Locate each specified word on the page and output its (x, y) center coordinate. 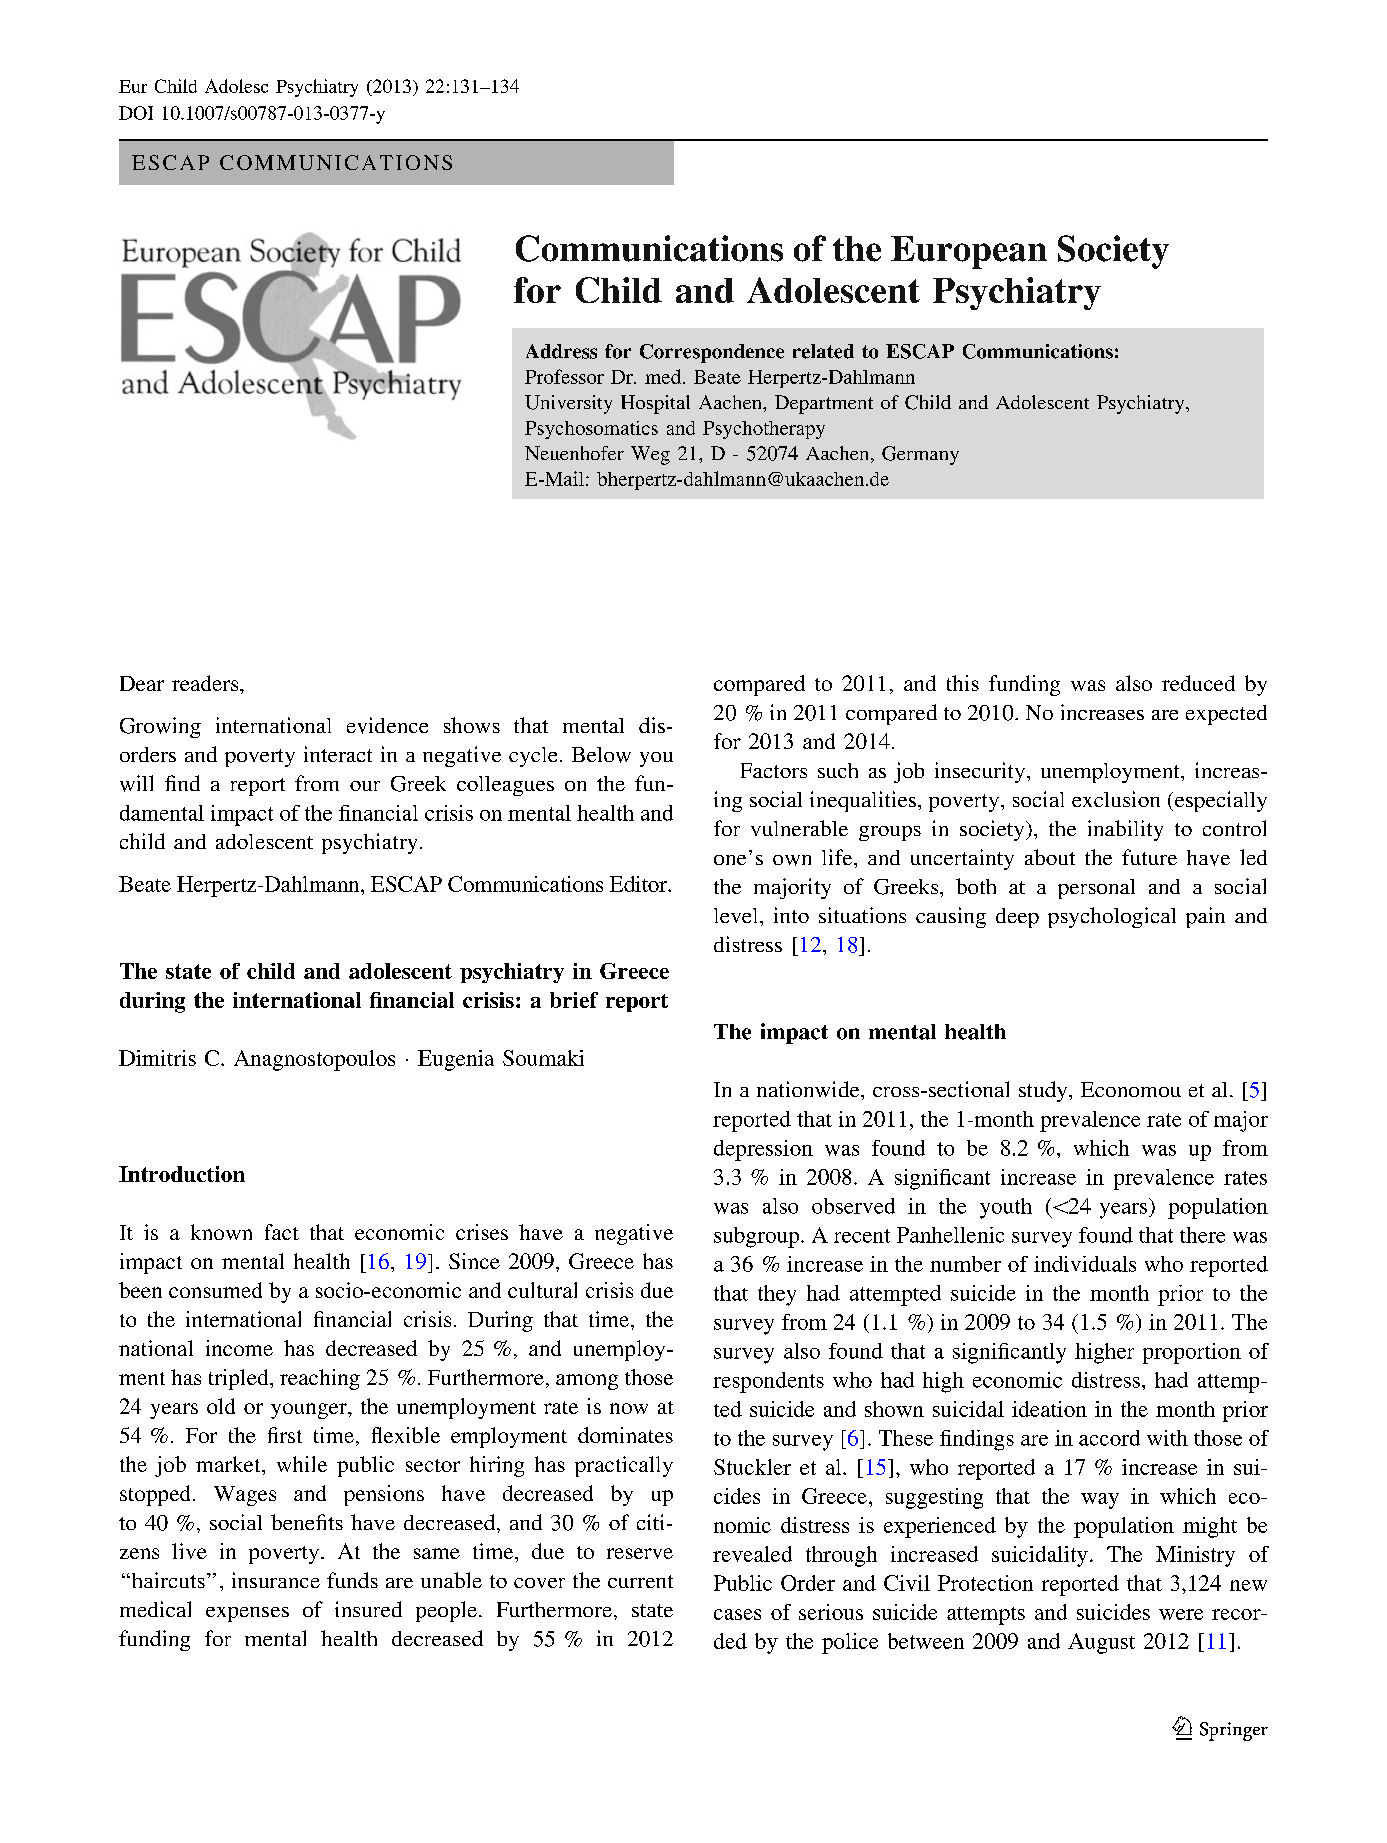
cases (737, 1614)
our (365, 786)
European (969, 252)
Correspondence (712, 353)
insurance (276, 1580)
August (1101, 1643)
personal (1096, 889)
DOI (136, 113)
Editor (640, 884)
